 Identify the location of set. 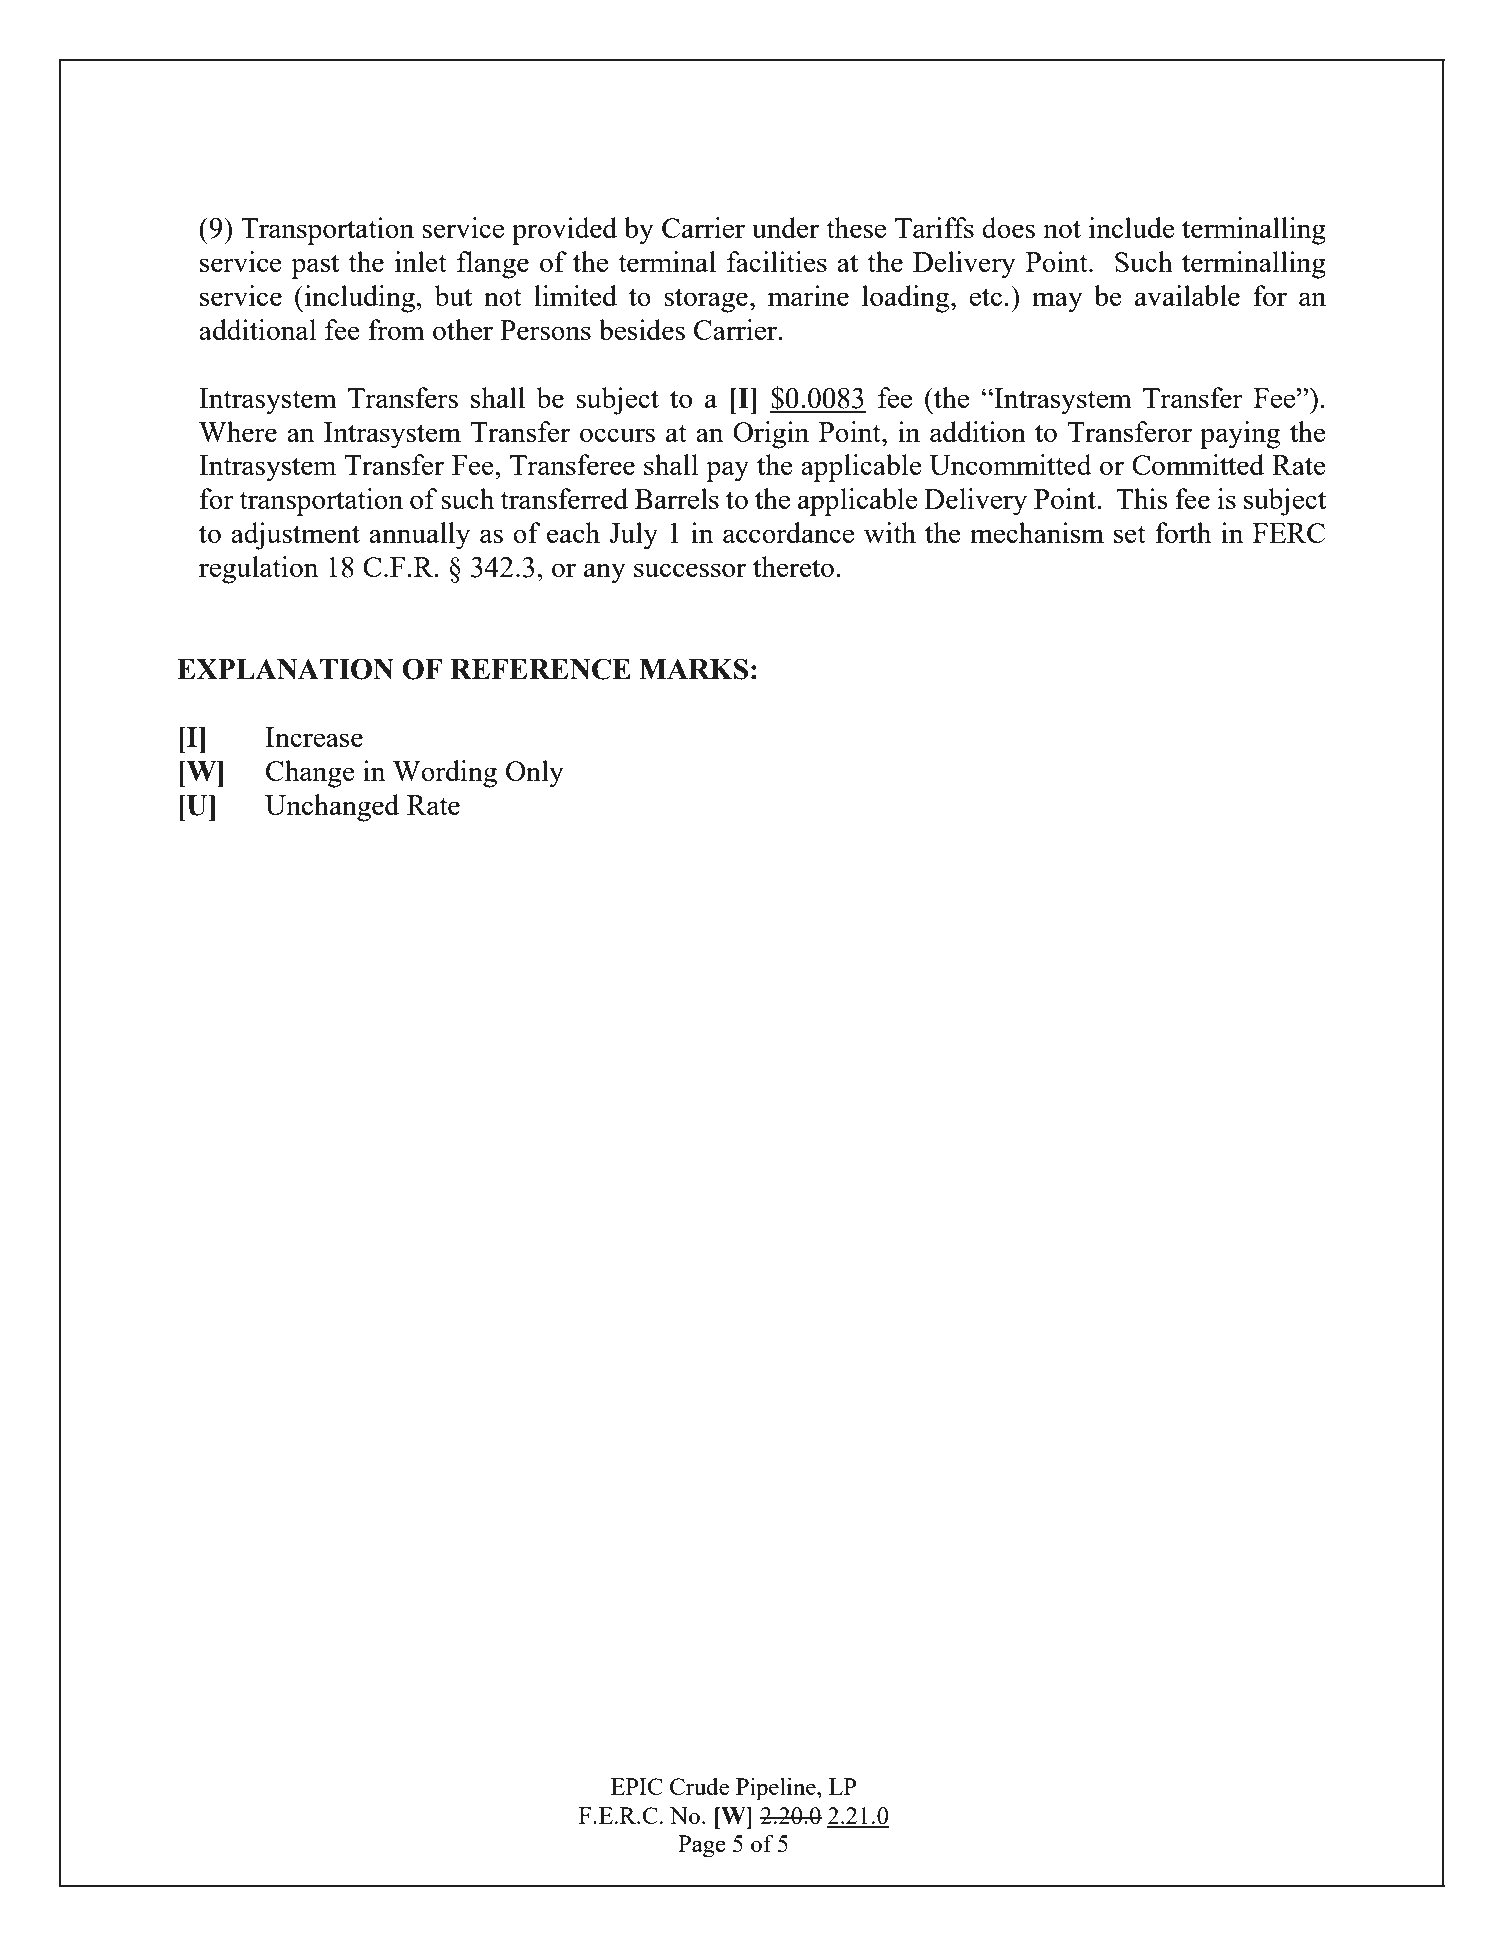
(1130, 534).
